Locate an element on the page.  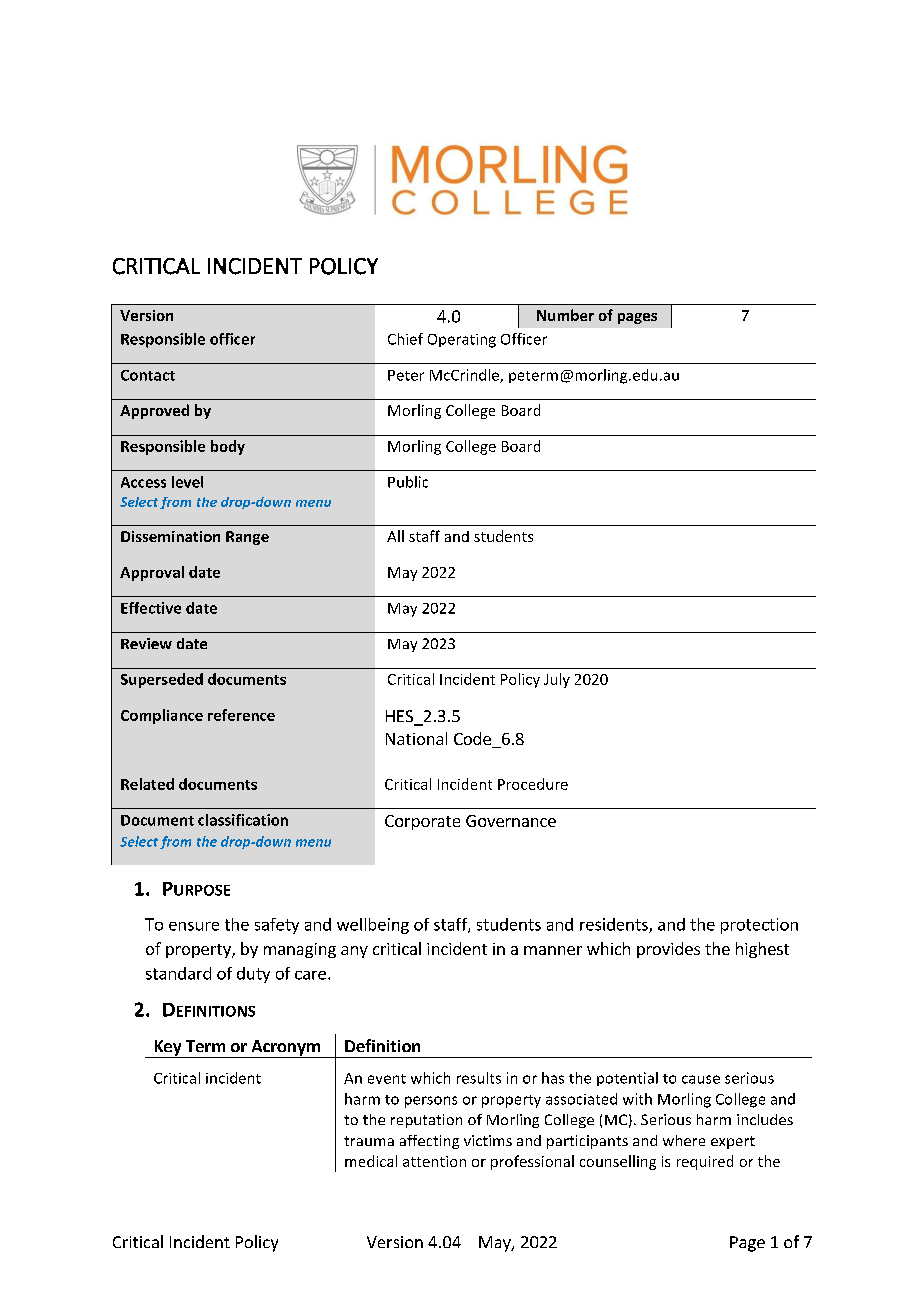
National is located at coordinates (416, 738).
